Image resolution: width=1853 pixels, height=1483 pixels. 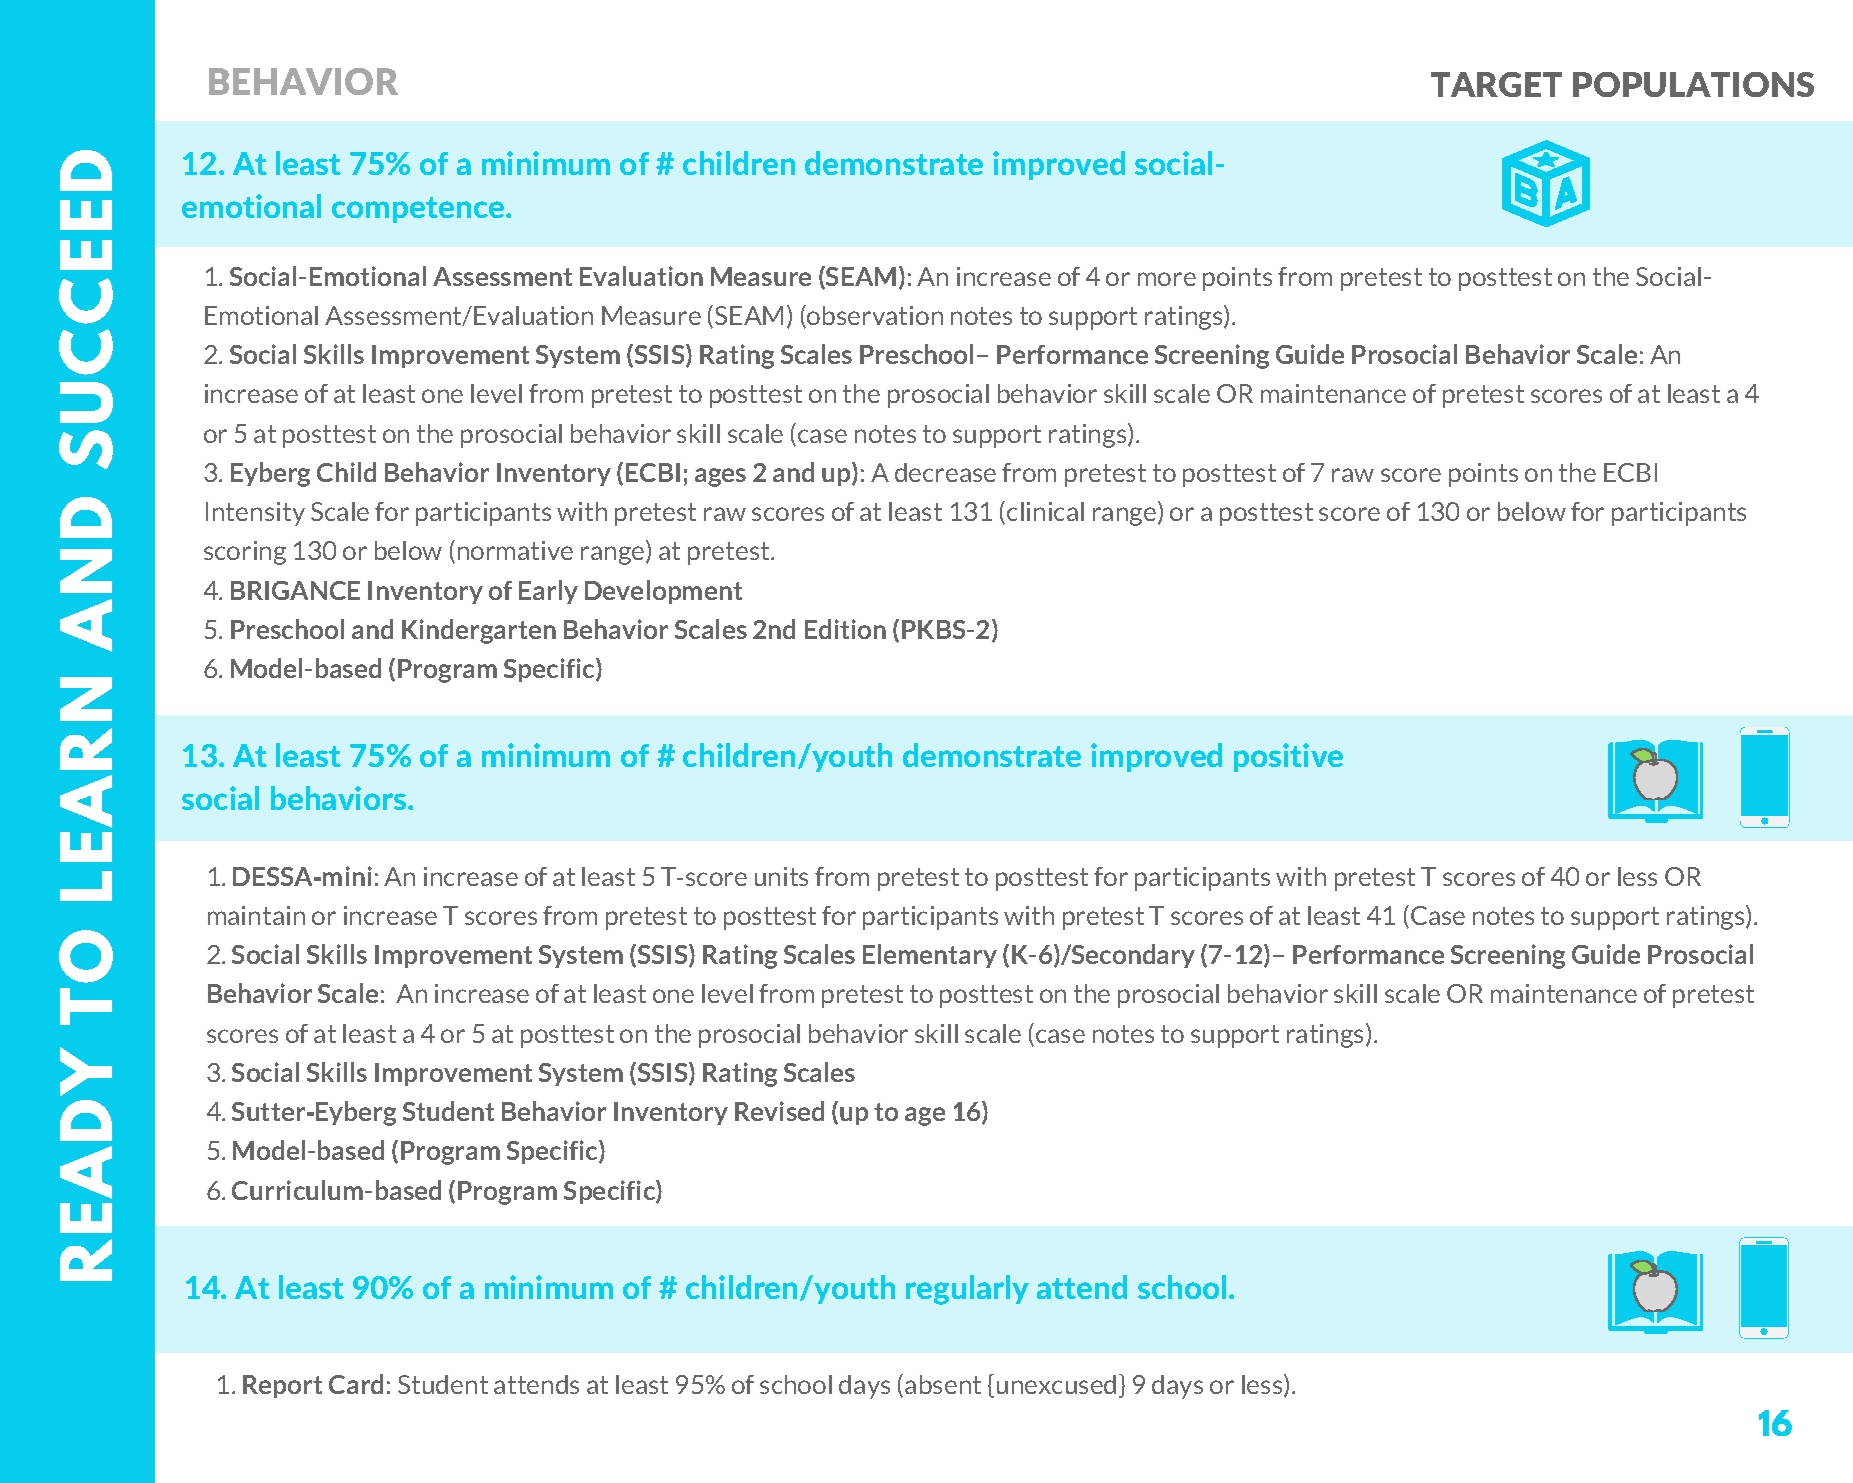 I want to click on absent, so click(x=943, y=1384).
